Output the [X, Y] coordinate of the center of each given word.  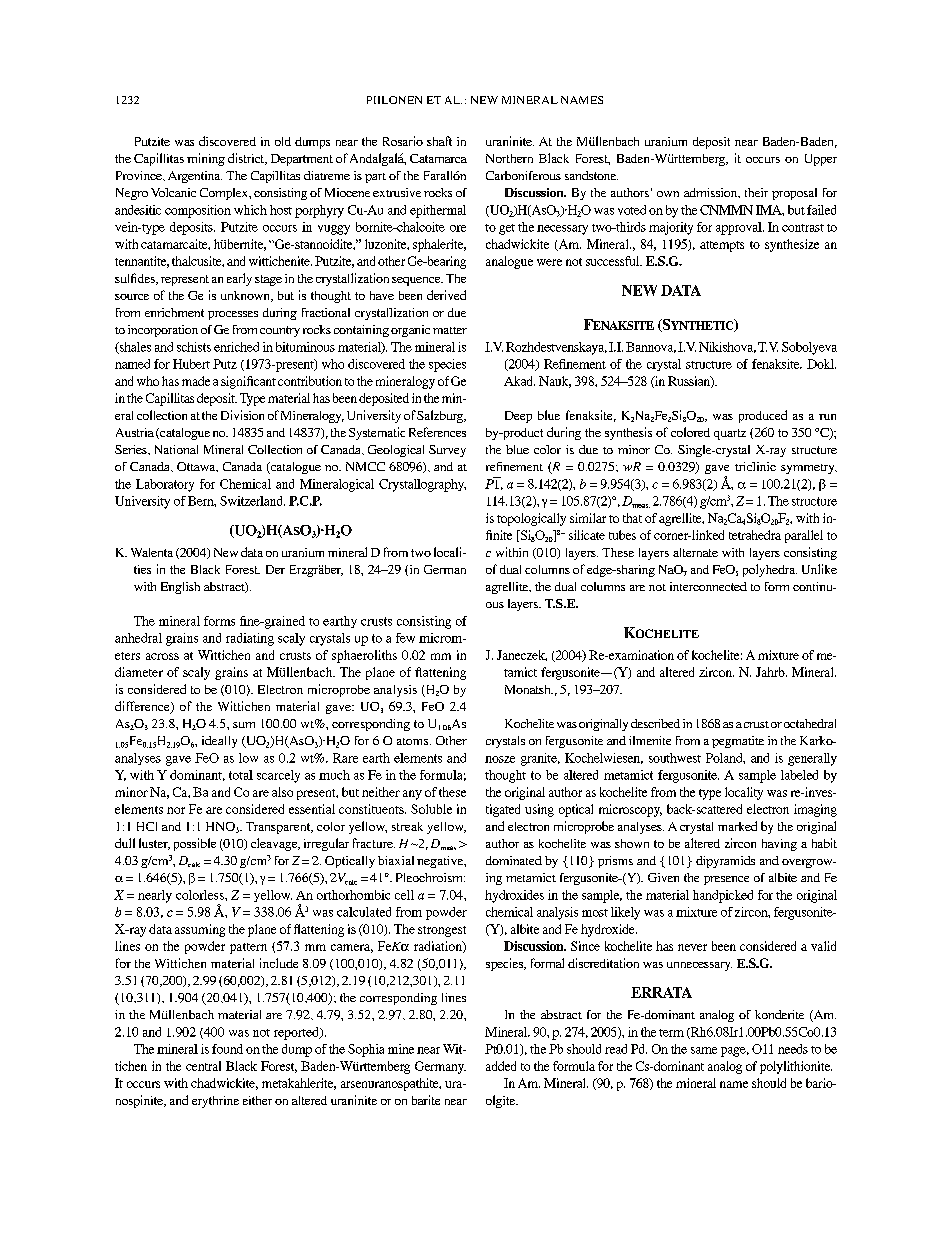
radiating [250, 639]
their [756, 192]
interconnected [708, 586]
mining [206, 159]
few [405, 638]
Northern [509, 158]
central [203, 1066]
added [501, 1066]
